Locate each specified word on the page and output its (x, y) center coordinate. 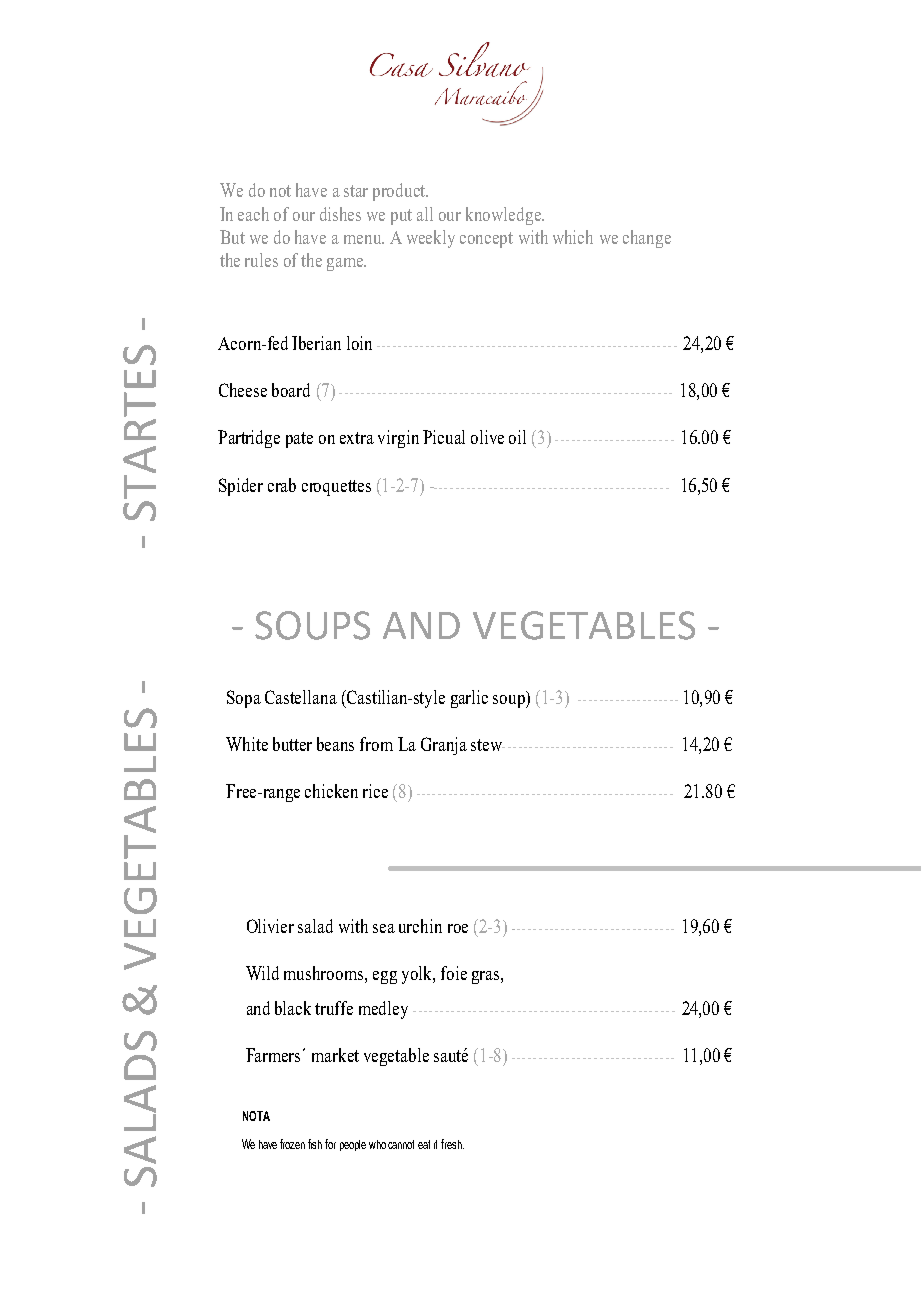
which (573, 237)
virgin (398, 439)
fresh (452, 1144)
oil (517, 437)
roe (458, 928)
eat (424, 1144)
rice (375, 791)
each (253, 214)
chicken (331, 791)
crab (282, 485)
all (425, 214)
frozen (292, 1144)
